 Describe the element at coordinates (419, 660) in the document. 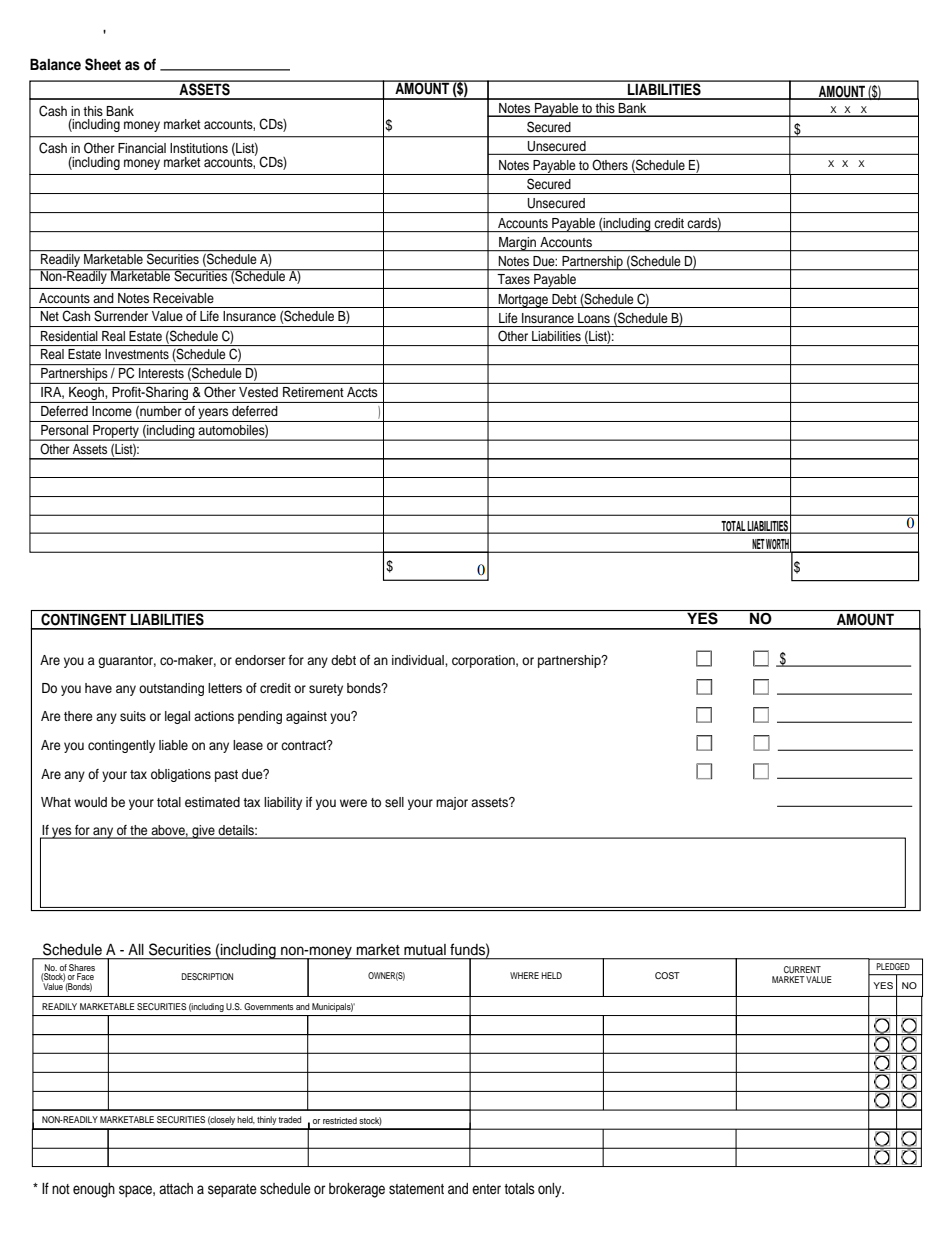

I see `individual` at that location.
